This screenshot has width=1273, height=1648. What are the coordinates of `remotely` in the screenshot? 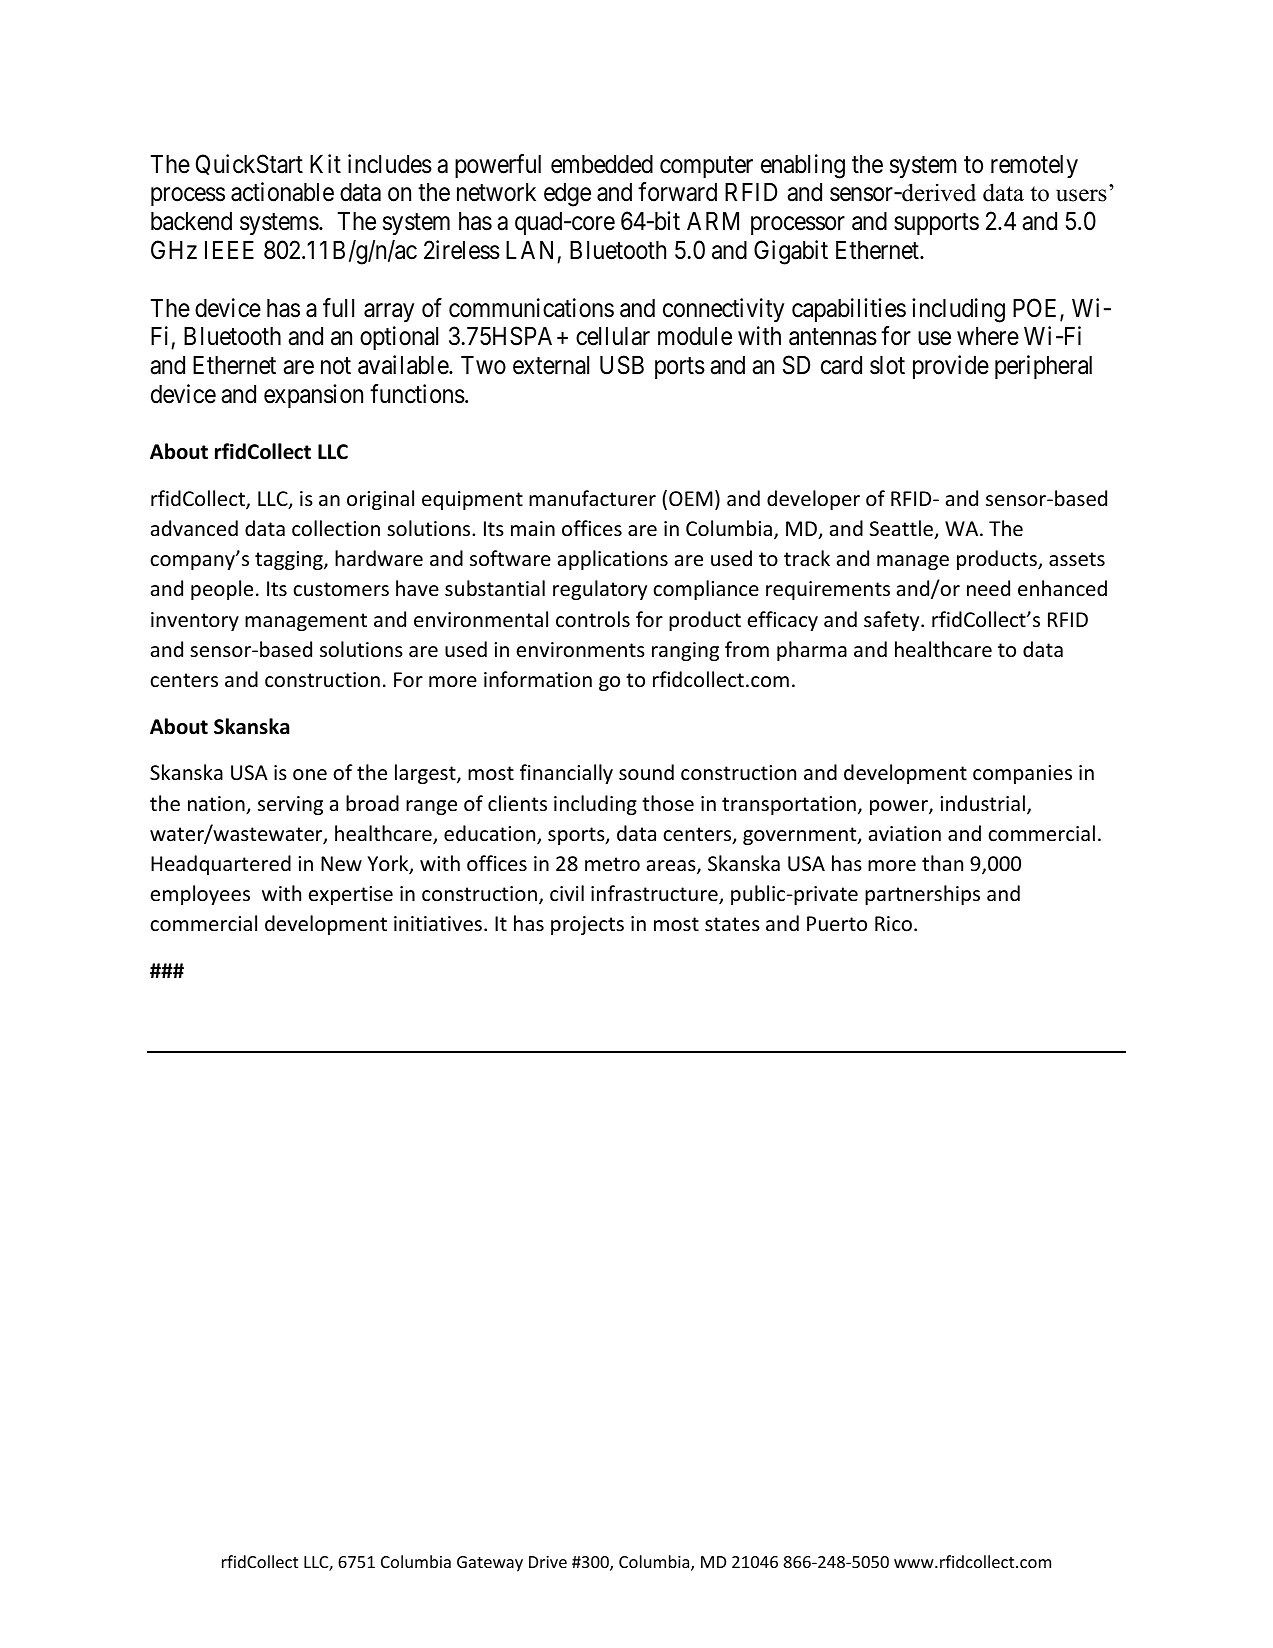 It's located at (1034, 166).
